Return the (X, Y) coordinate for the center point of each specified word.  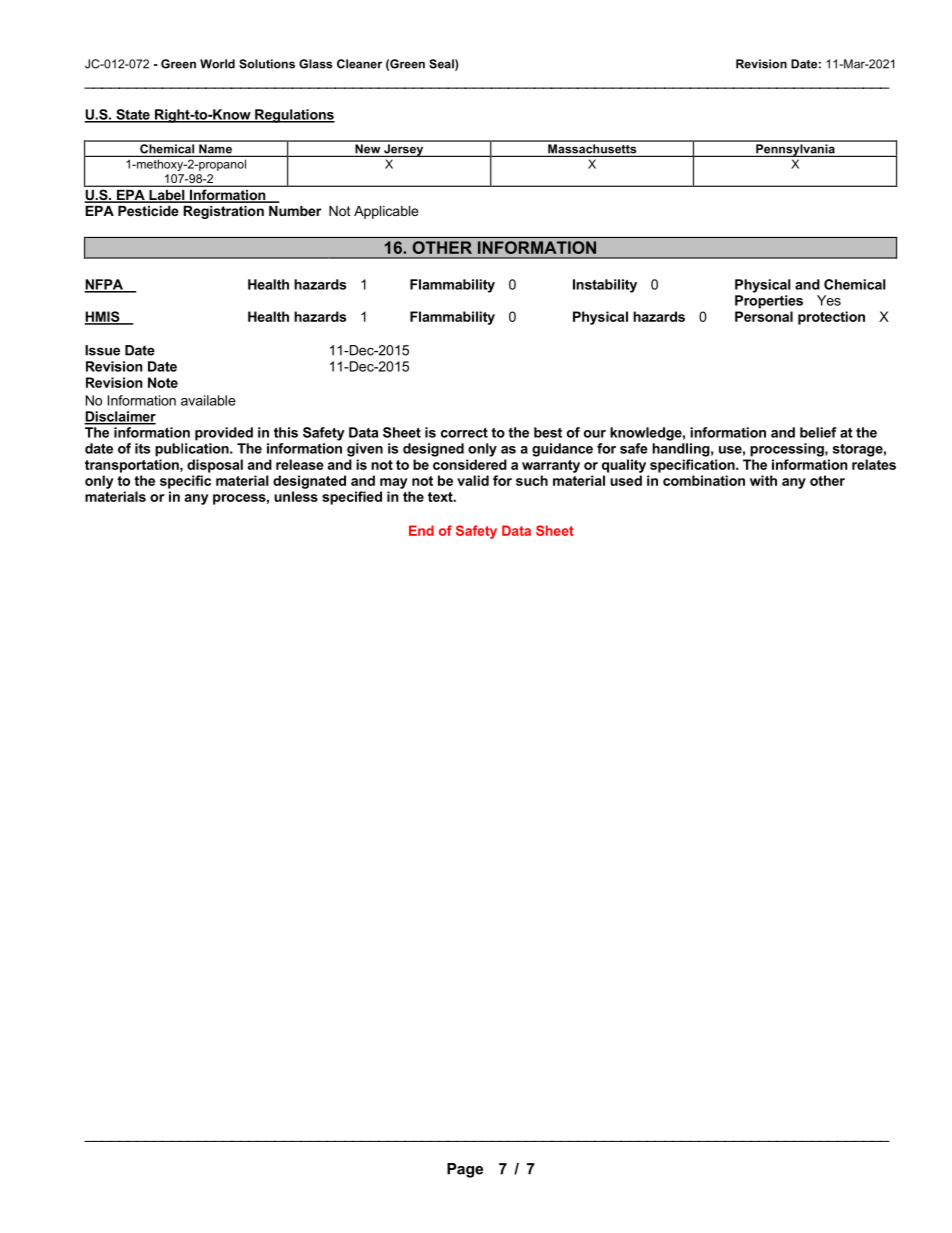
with (763, 480)
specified (352, 498)
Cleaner (359, 64)
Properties (769, 302)
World (217, 64)
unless (296, 496)
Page (465, 1170)
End (421, 530)
